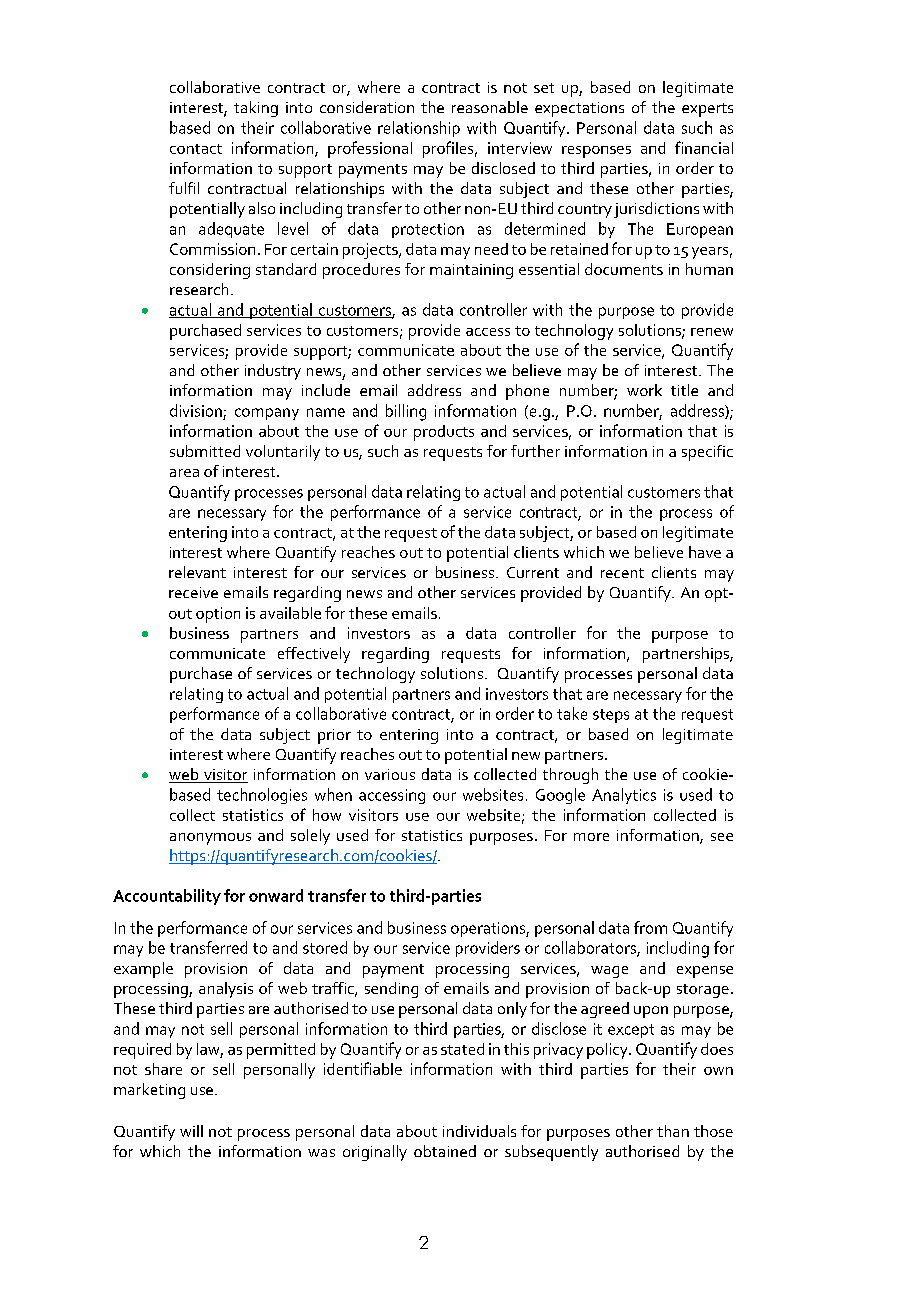 This screenshot has height=1309, width=924. I want to click on billing, so click(406, 412).
